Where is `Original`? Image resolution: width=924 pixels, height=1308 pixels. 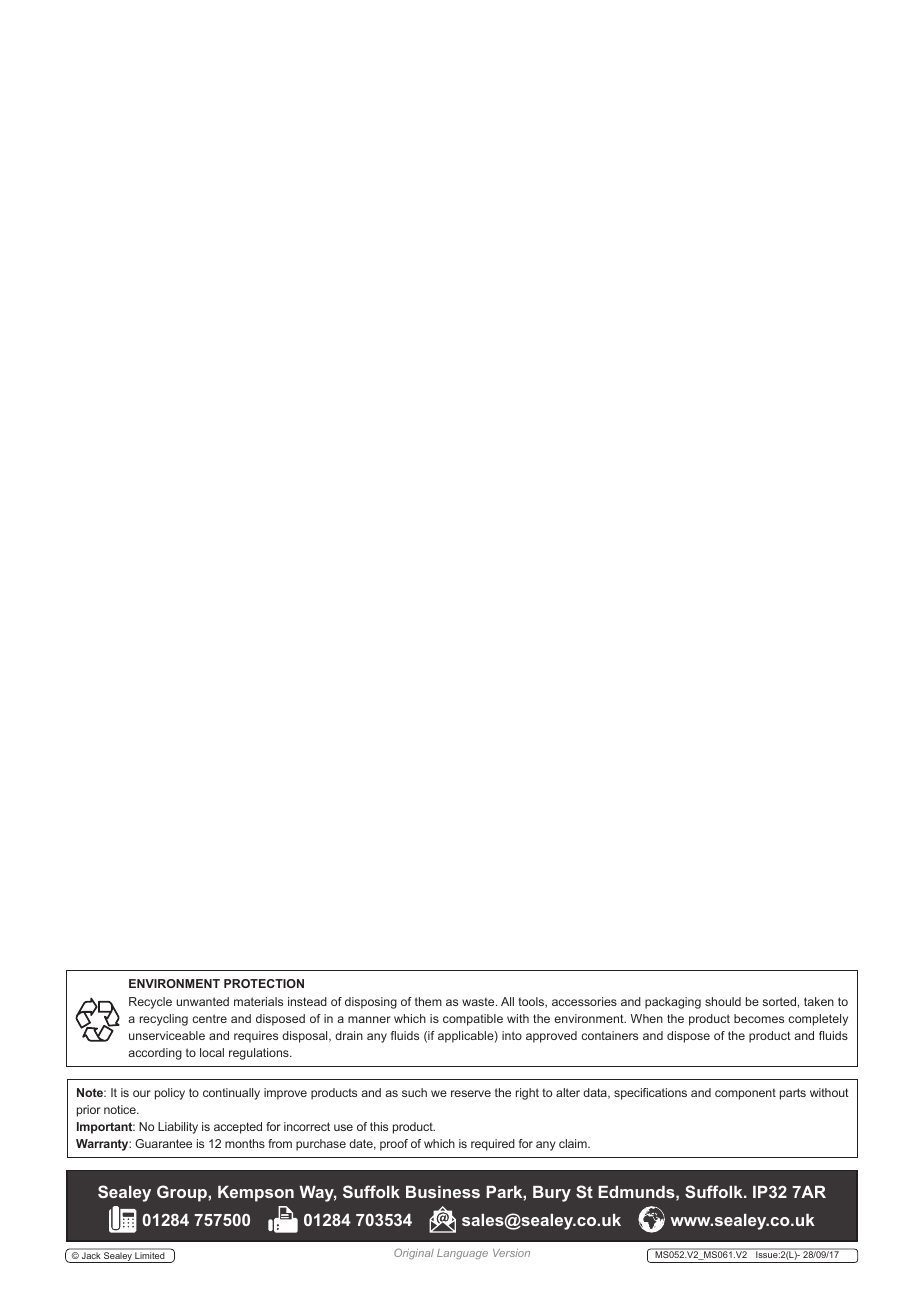 Original is located at coordinates (414, 1253).
